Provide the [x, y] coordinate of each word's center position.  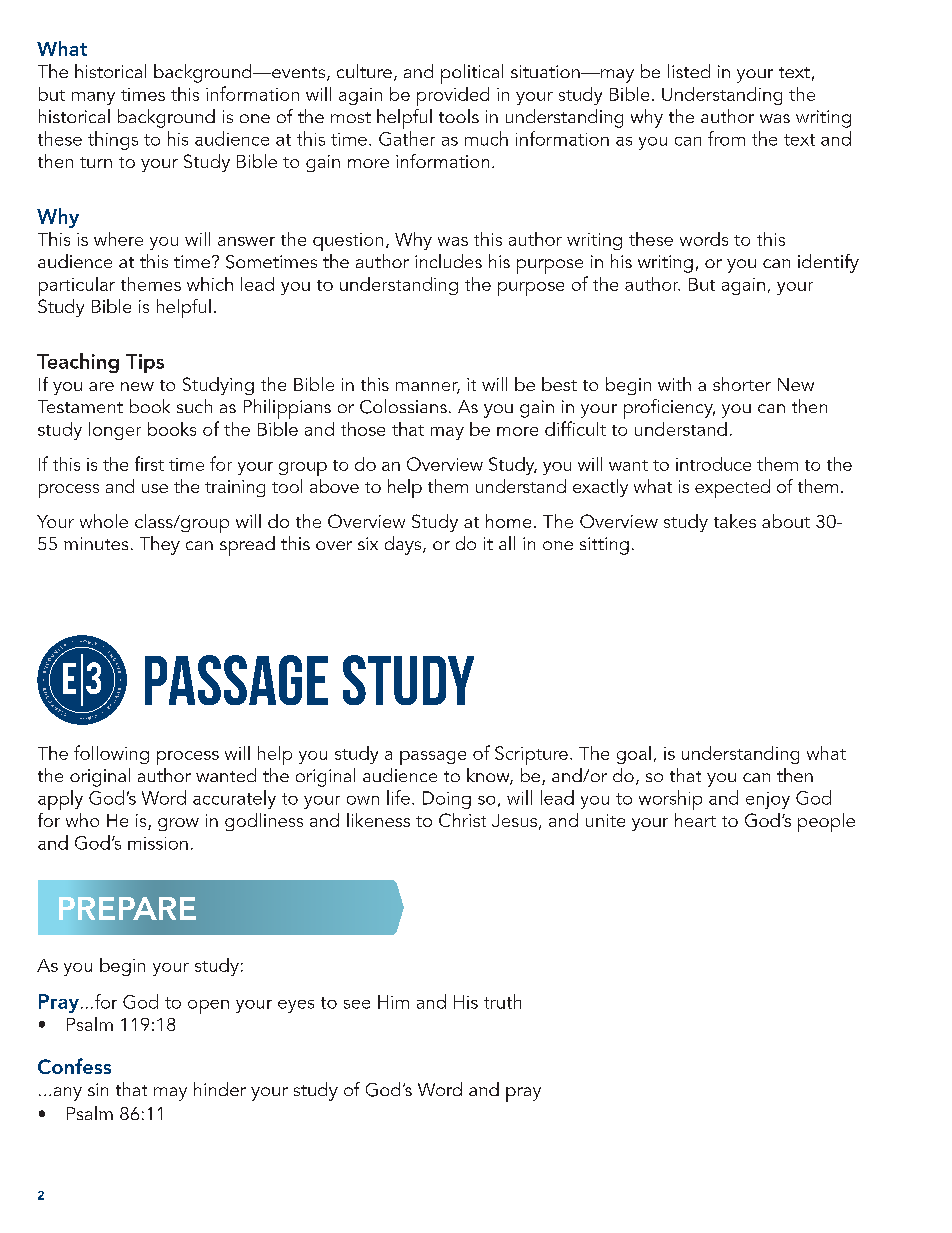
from [726, 138]
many [93, 98]
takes [735, 521]
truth [502, 1001]
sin [98, 1089]
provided [453, 96]
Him [393, 1002]
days [404, 545]
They [160, 545]
